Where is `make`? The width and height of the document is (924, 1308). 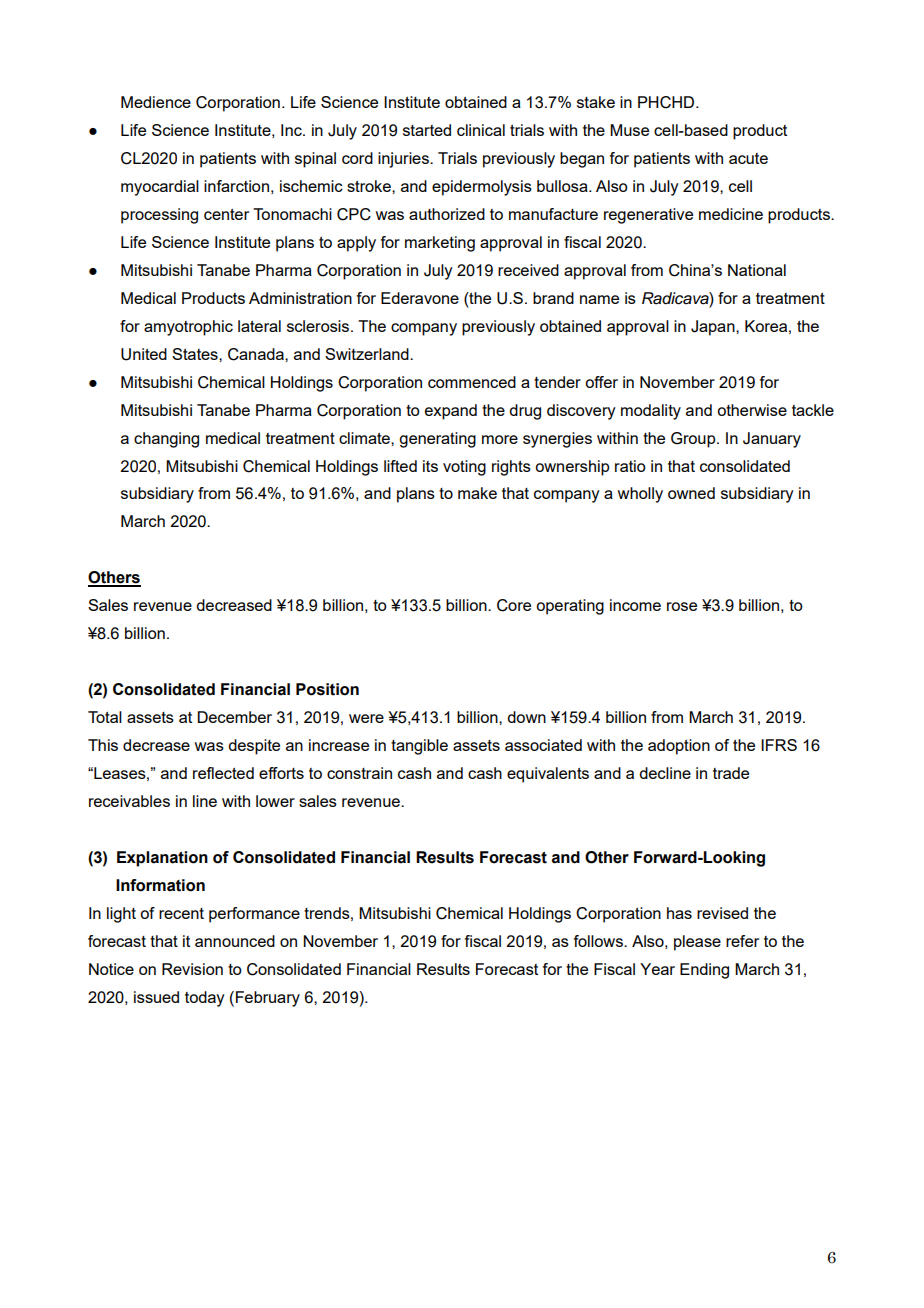 make is located at coordinates (477, 493).
